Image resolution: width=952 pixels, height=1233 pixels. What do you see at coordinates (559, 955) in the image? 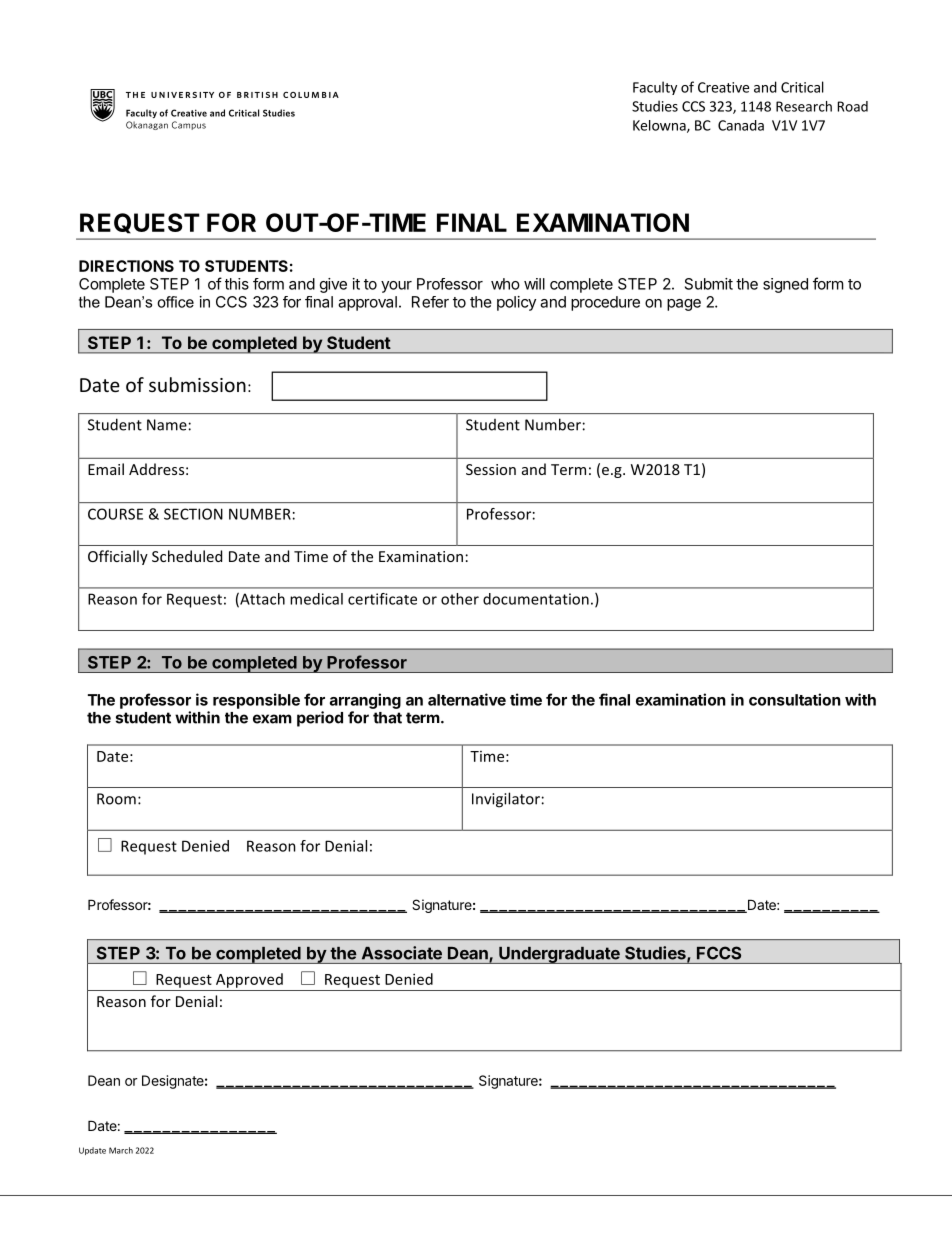
I see `Undergraduate` at bounding box center [559, 955].
